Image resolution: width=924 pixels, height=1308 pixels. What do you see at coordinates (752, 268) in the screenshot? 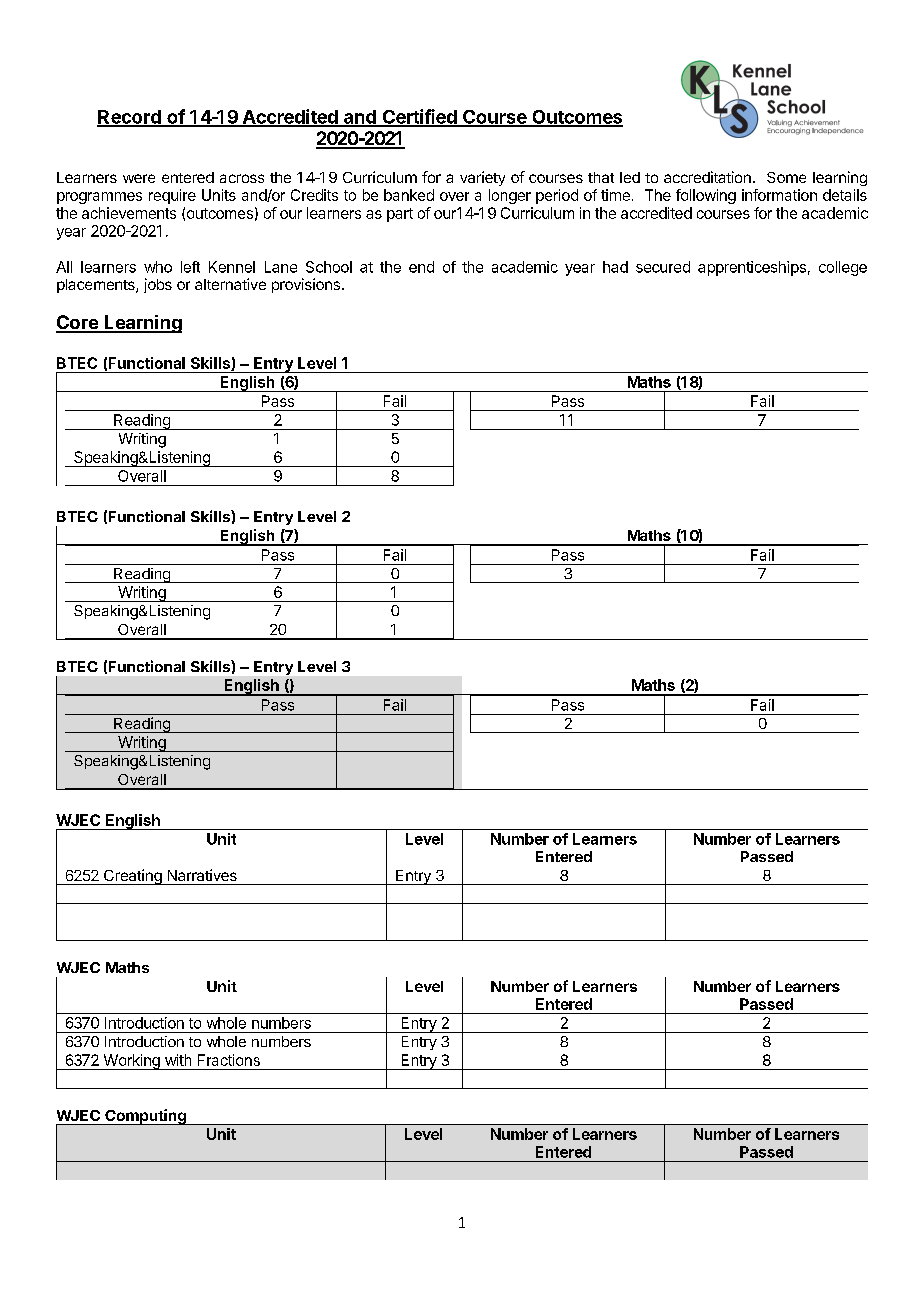
I see `apprenticeships` at bounding box center [752, 268].
